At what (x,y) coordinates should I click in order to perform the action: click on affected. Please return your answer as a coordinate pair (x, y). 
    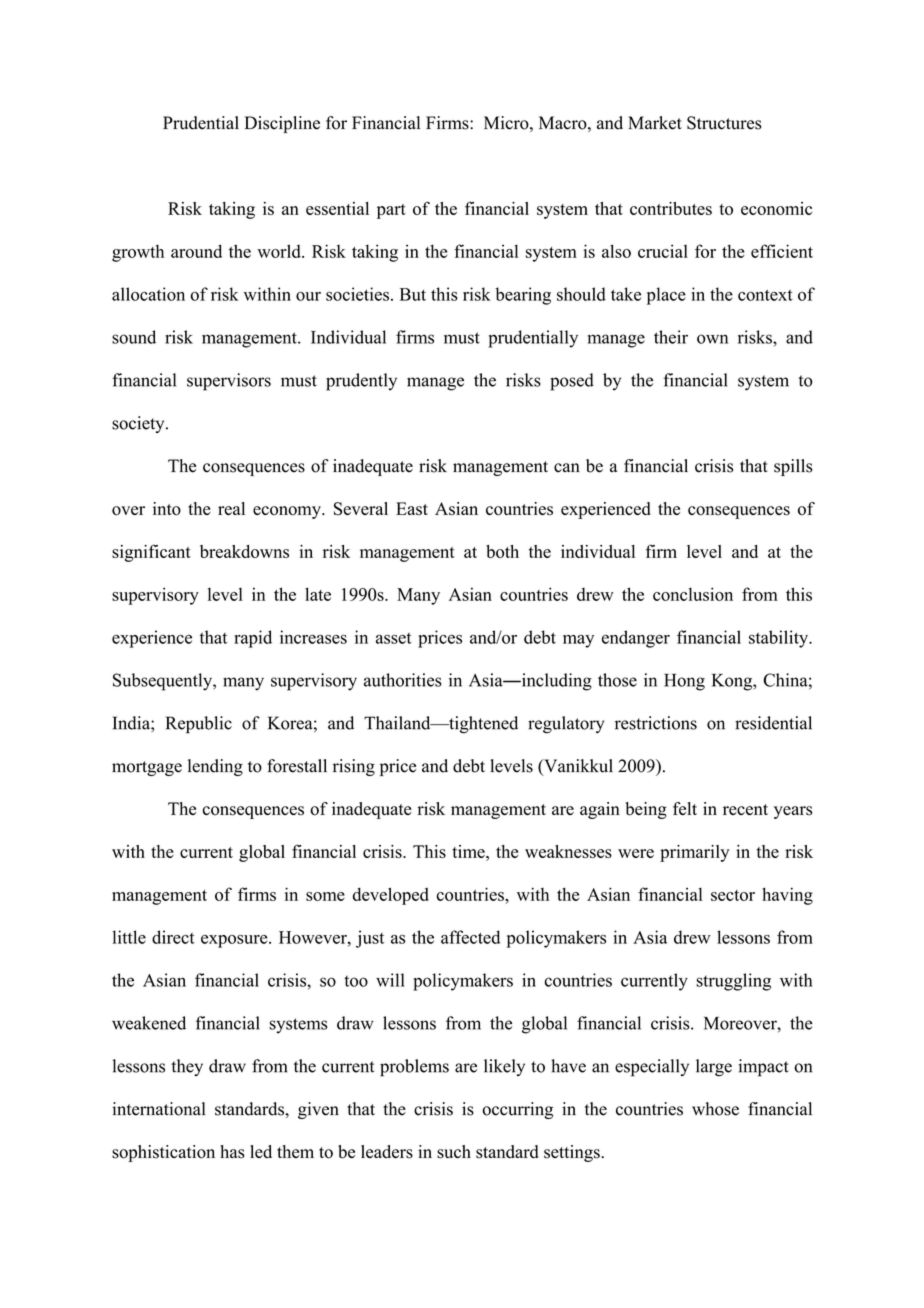
    Looking at the image, I should click on (470, 937).
